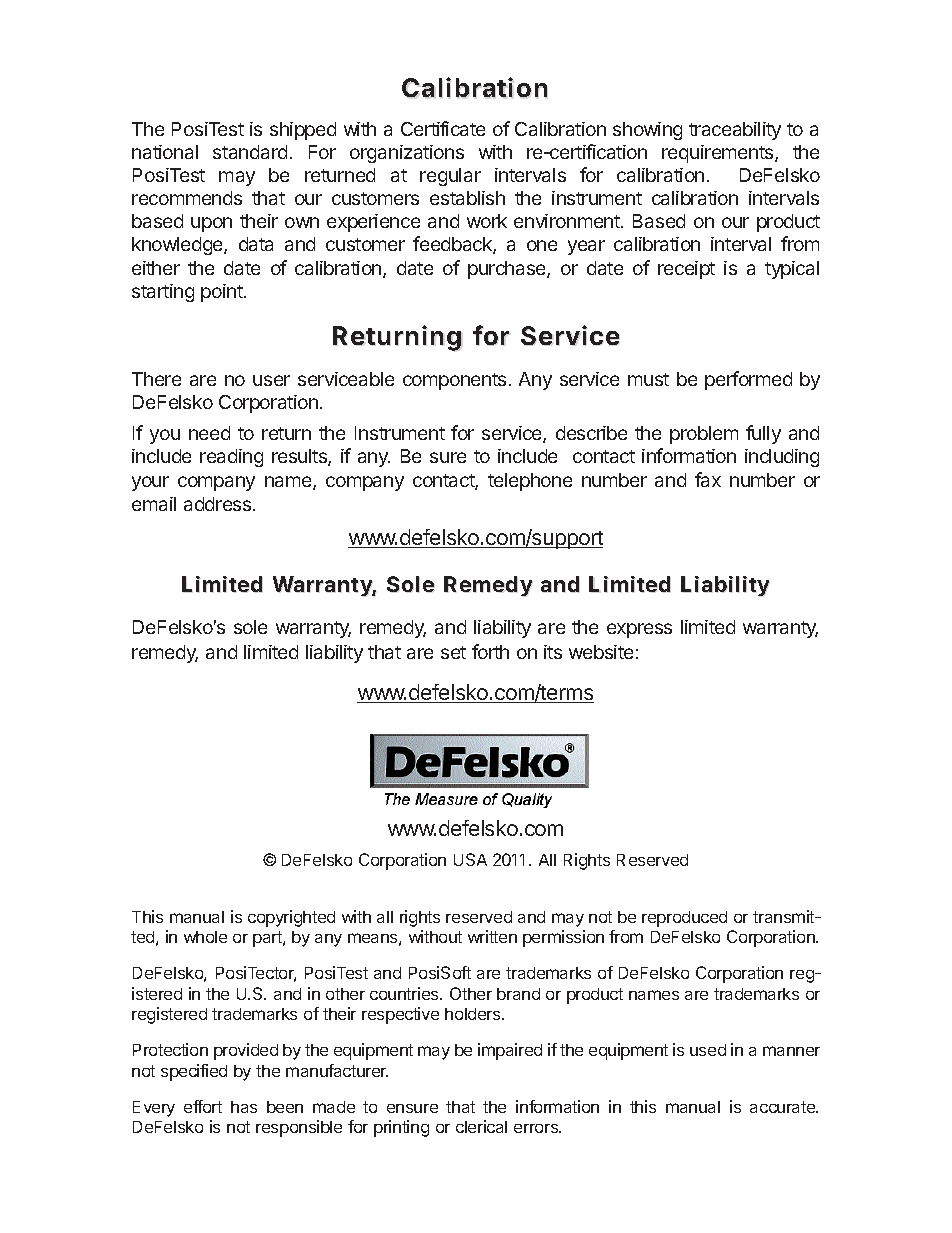 This screenshot has height=1233, width=952. What do you see at coordinates (530, 482) in the screenshot?
I see `telephone` at bounding box center [530, 482].
